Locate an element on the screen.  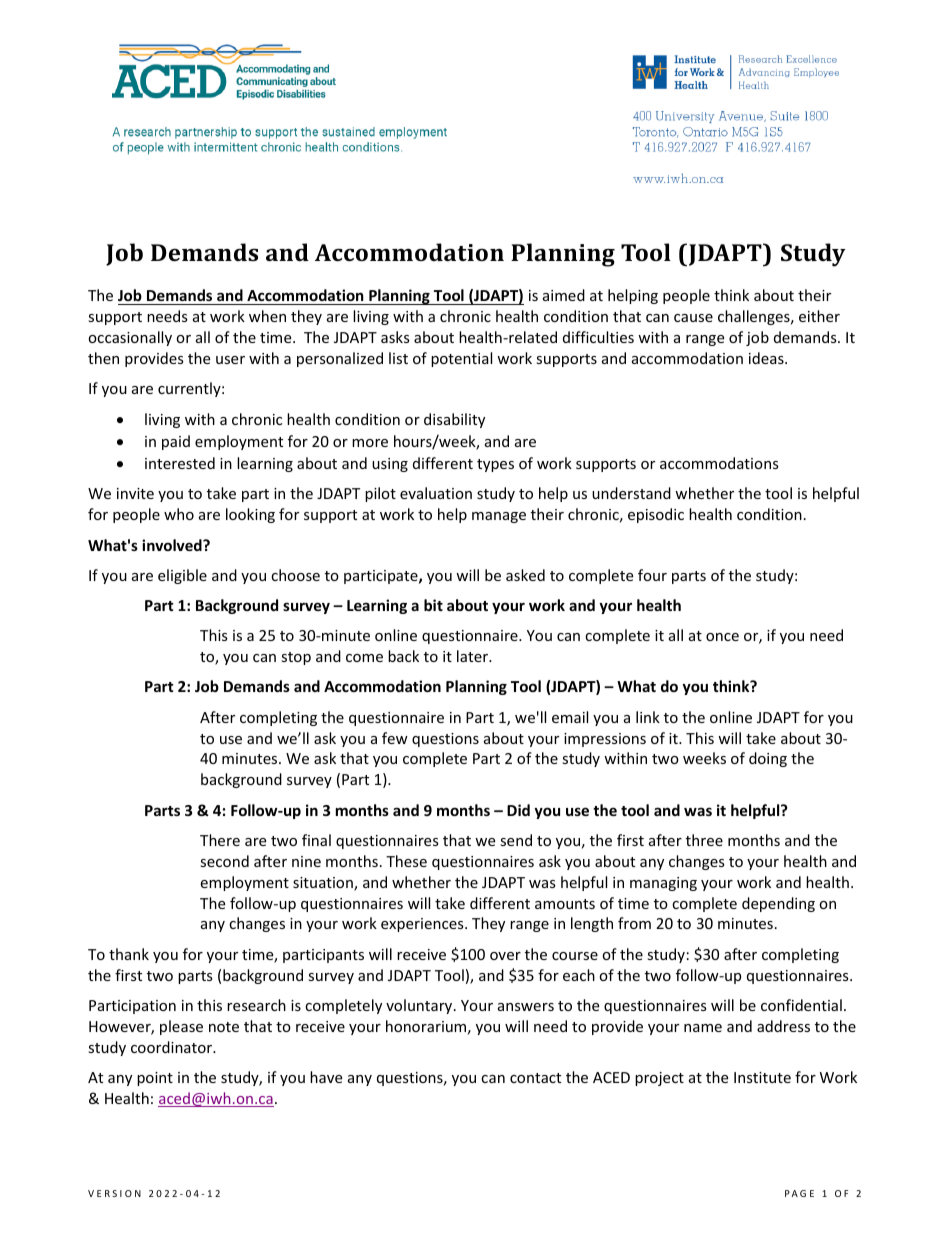
contact is located at coordinates (535, 1078).
